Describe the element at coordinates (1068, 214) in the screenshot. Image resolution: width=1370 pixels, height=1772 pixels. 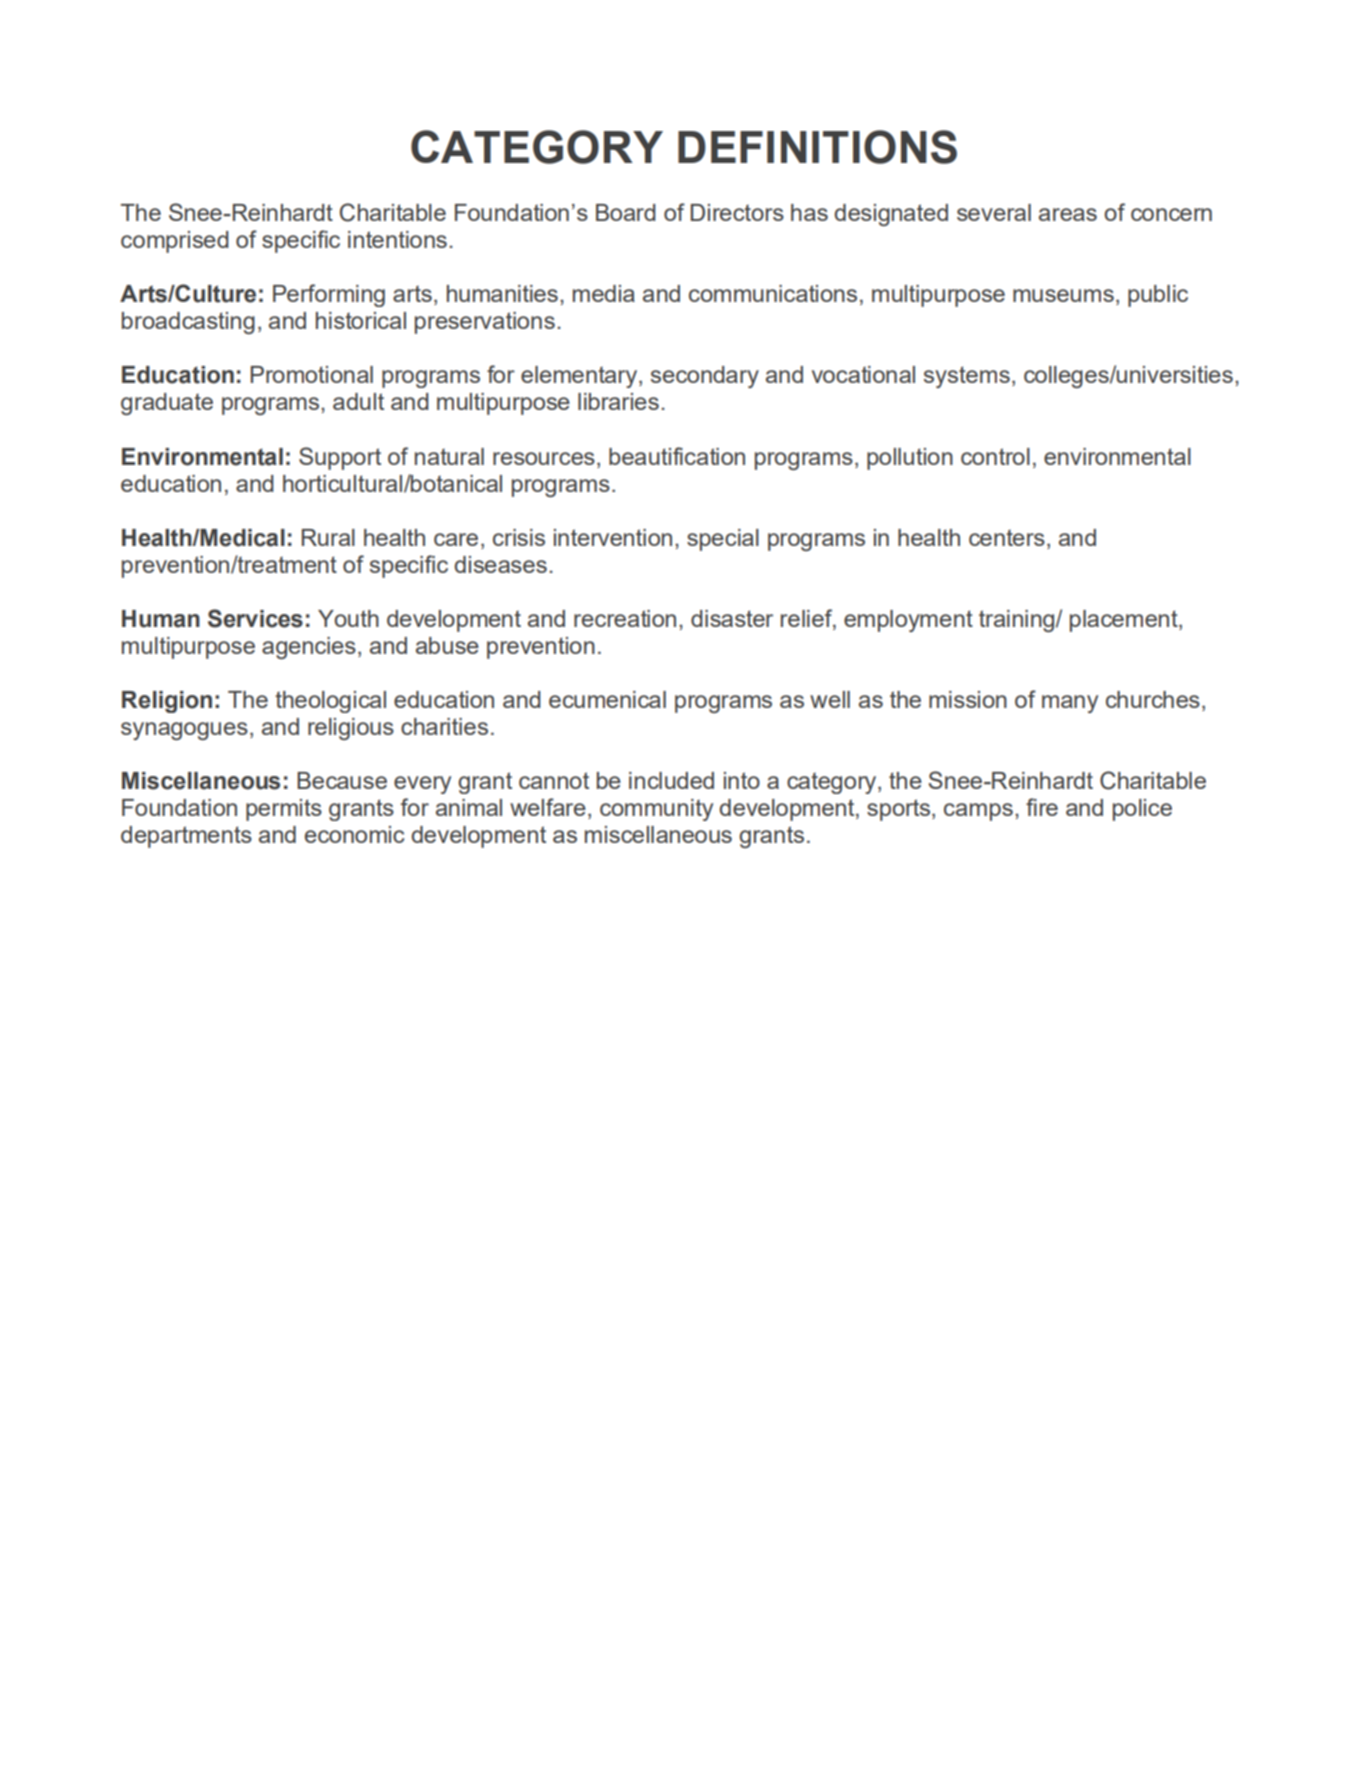
I see `areas` at that location.
